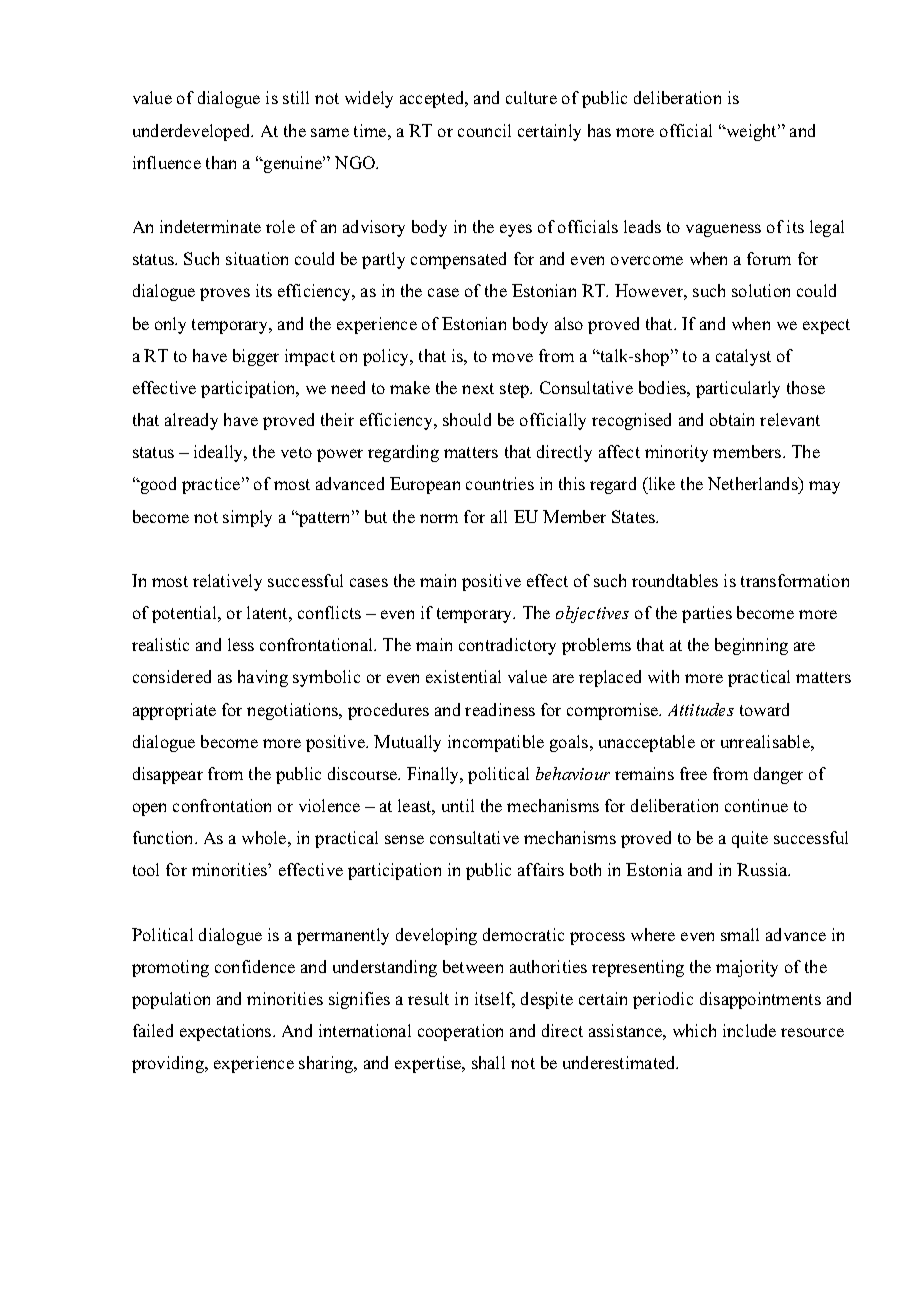  Describe the element at coordinates (193, 132) in the screenshot. I see `underdeveloped` at that location.
